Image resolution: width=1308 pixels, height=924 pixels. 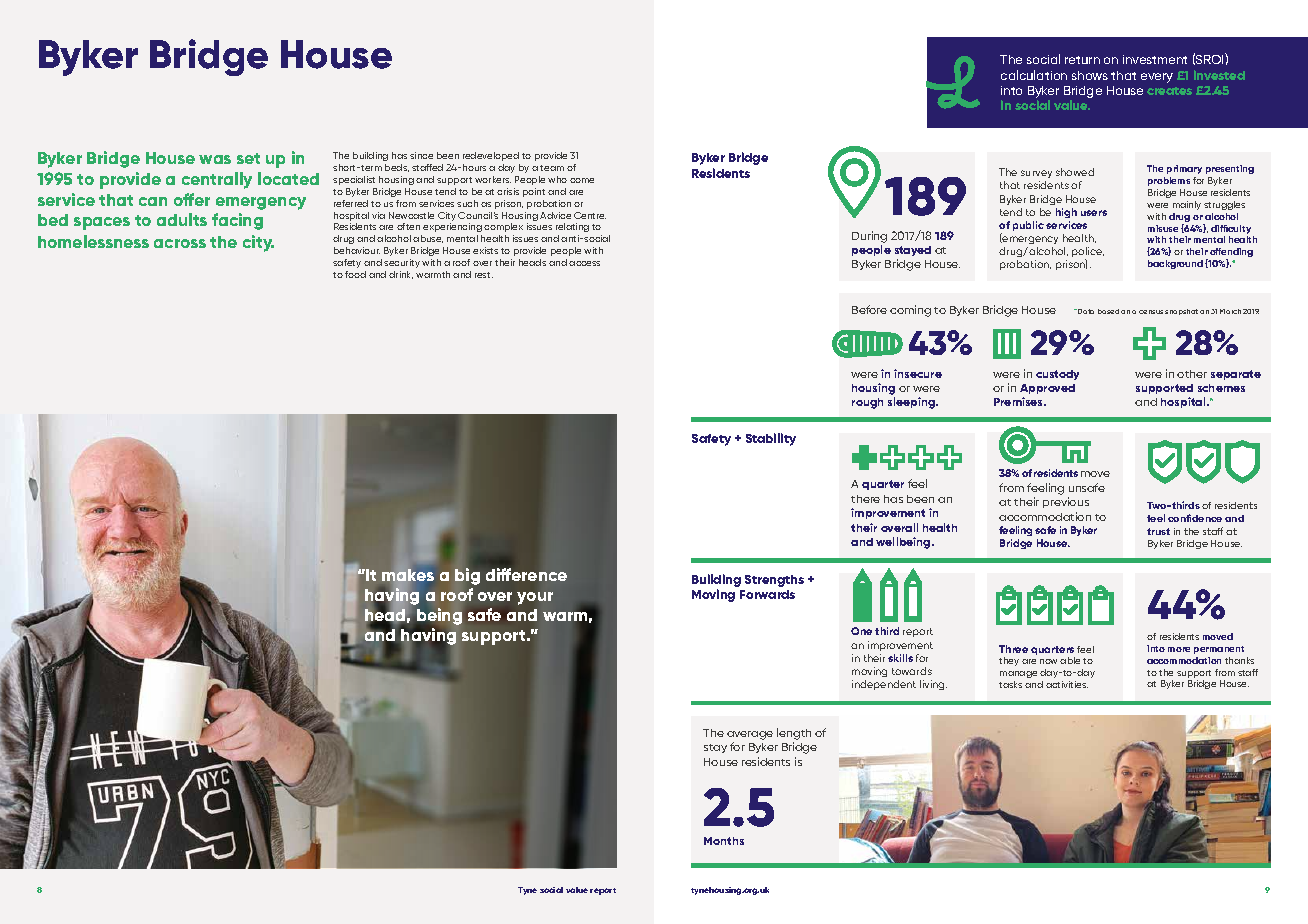 What do you see at coordinates (1070, 660) in the screenshot?
I see `able` at bounding box center [1070, 660].
